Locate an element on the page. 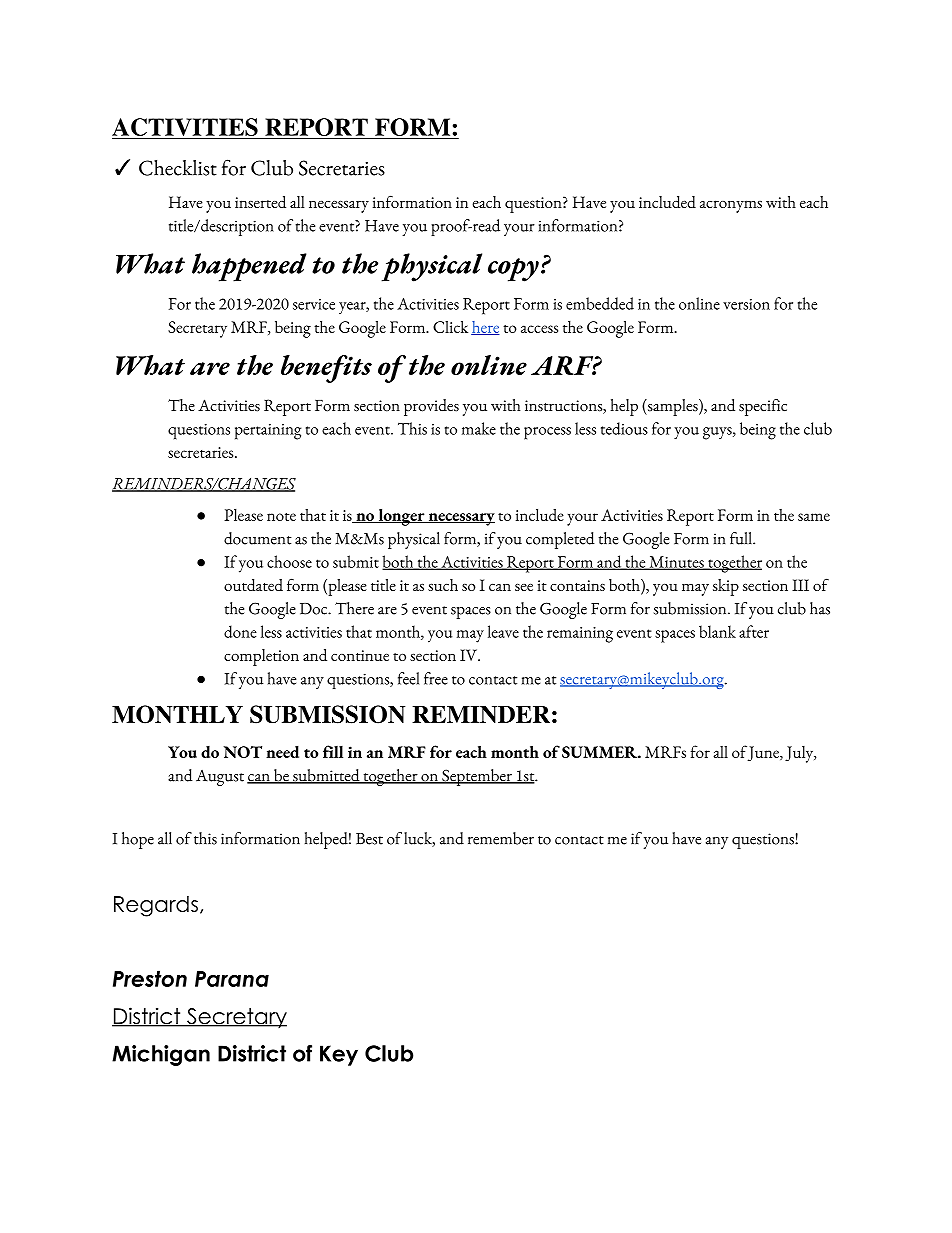 This document has height=1233, width=952. copy is located at coordinates (513, 270).
